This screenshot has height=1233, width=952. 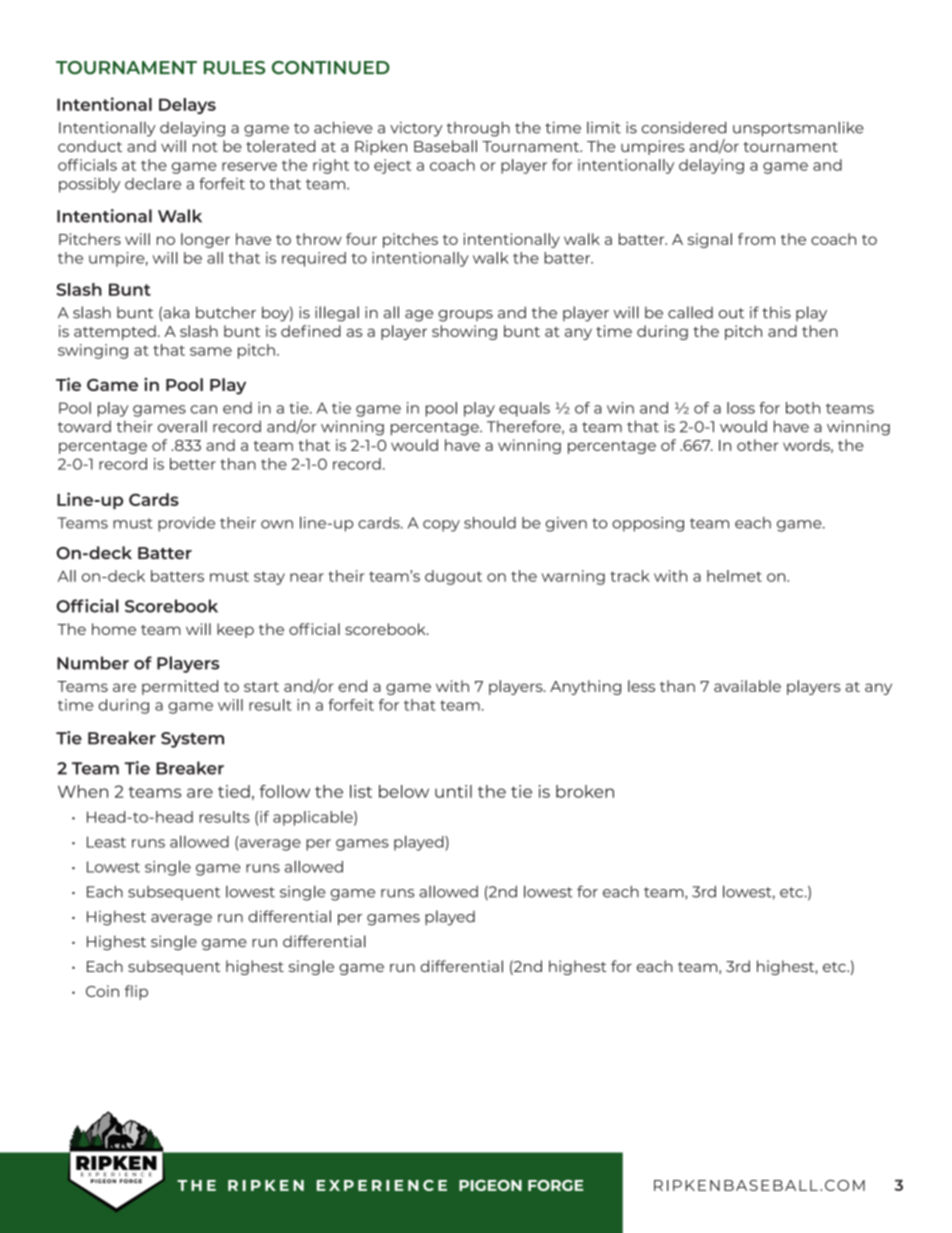 What do you see at coordinates (747, 686) in the screenshot?
I see `available` at bounding box center [747, 686].
